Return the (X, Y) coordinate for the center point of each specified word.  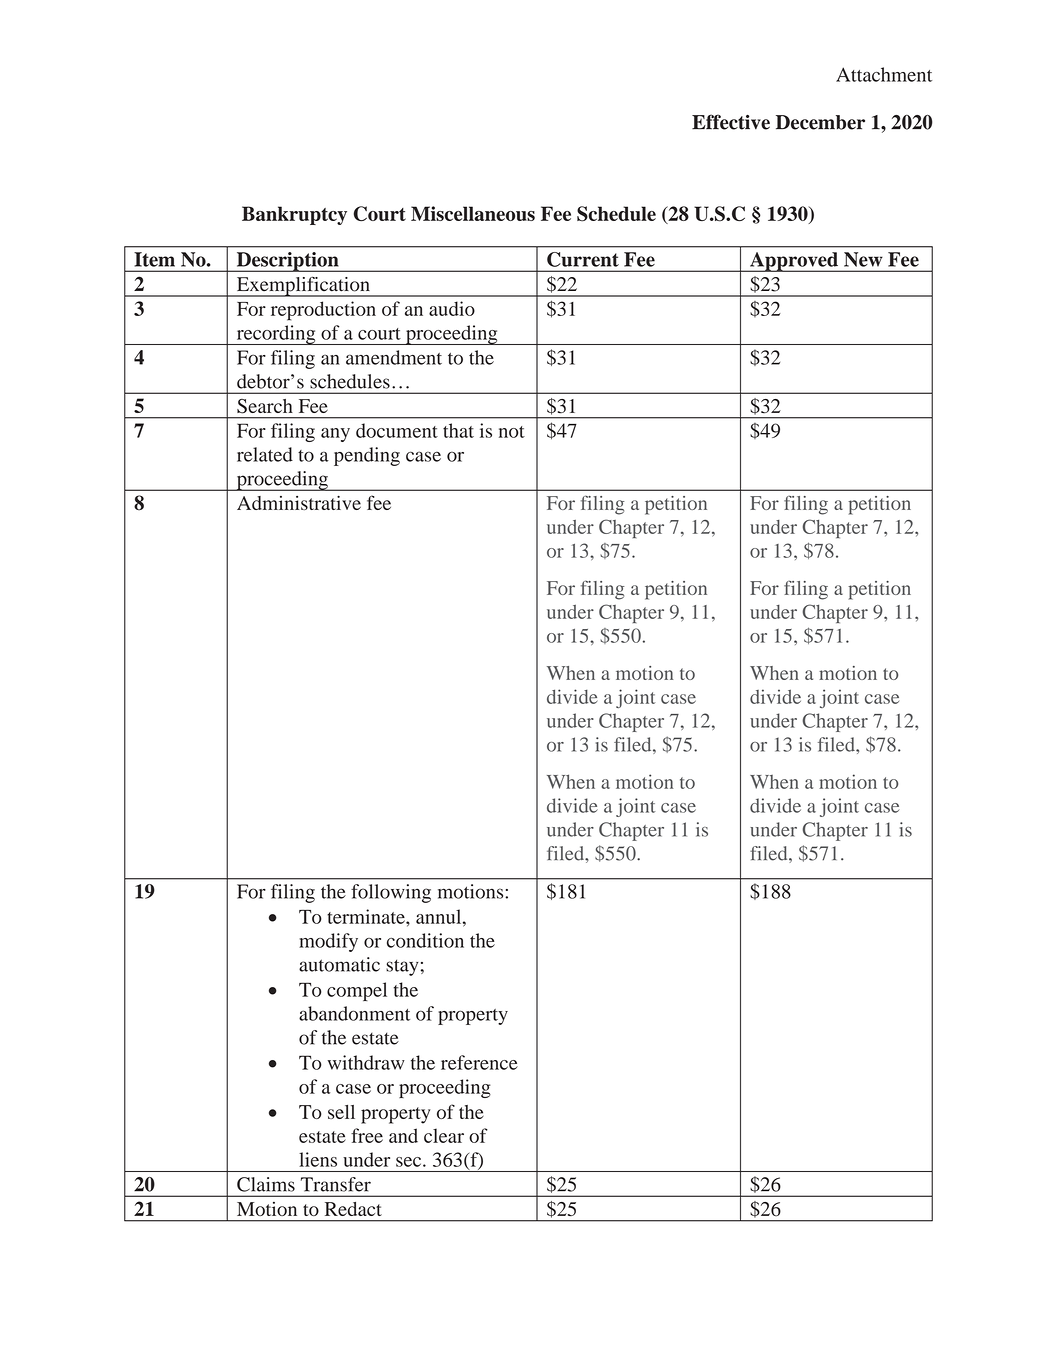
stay (403, 967)
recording (276, 335)
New (863, 259)
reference (479, 1062)
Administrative (299, 503)
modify (328, 942)
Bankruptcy (294, 215)
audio (452, 308)
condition (425, 940)
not (512, 432)
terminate (367, 916)
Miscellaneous (473, 213)
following (391, 893)
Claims (266, 1184)
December (820, 122)
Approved (794, 262)
